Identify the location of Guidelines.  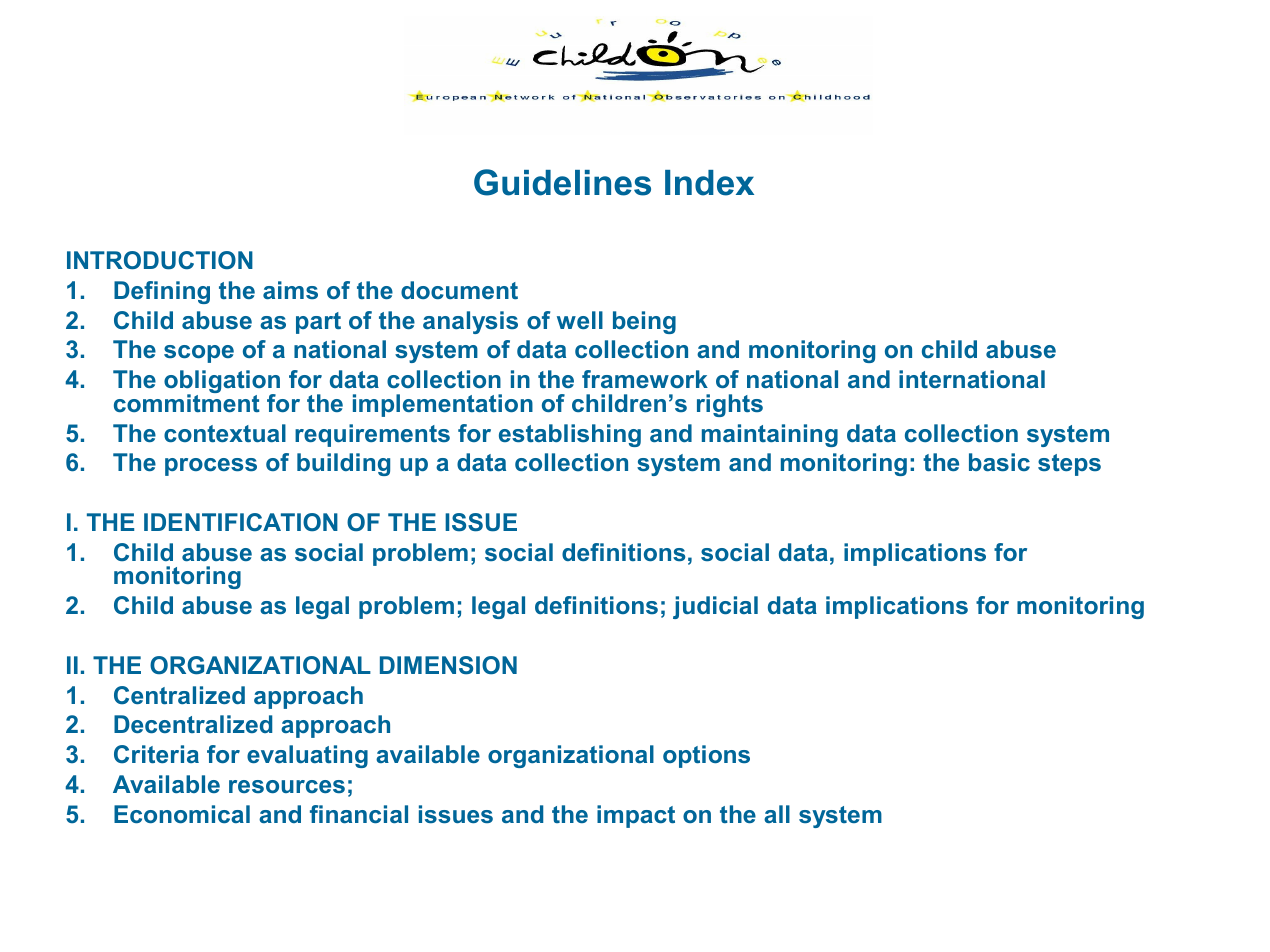
(562, 182).
